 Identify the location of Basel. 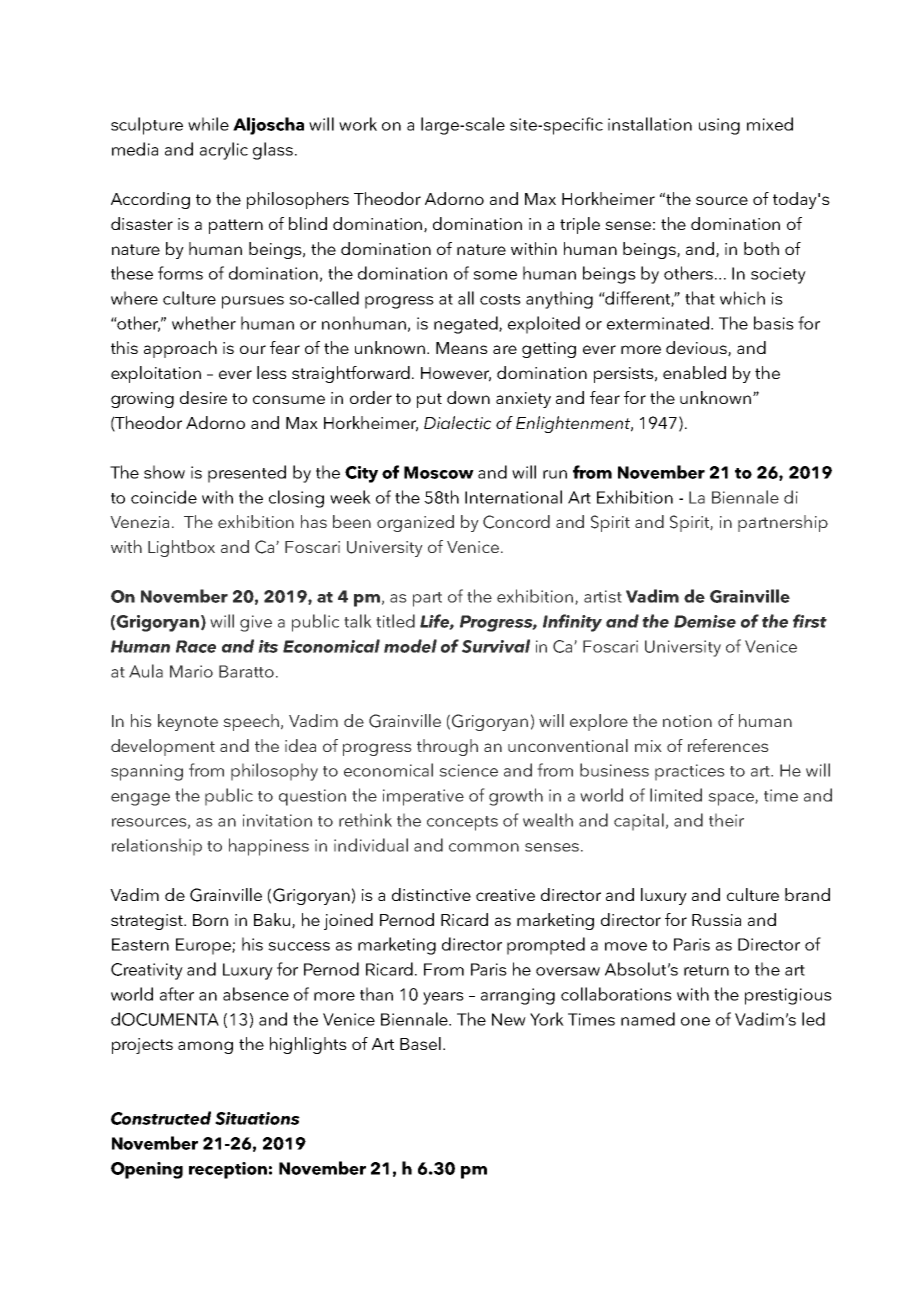
(420, 1043).
